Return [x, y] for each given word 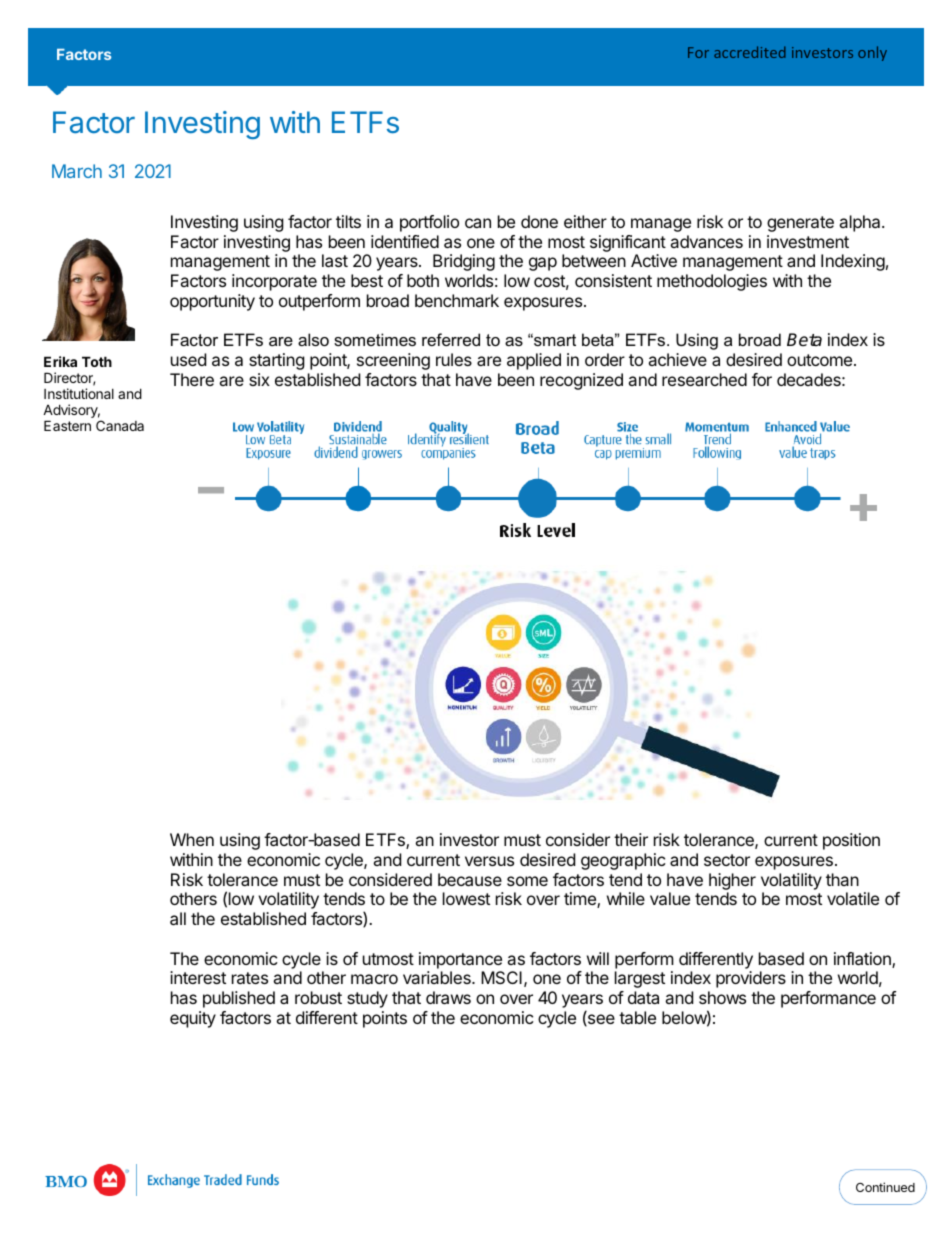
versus [489, 861]
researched [704, 379]
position [851, 841]
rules [454, 359]
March [77, 171]
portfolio [429, 223]
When [192, 839]
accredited [750, 52]
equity [193, 1019]
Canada [120, 425]
